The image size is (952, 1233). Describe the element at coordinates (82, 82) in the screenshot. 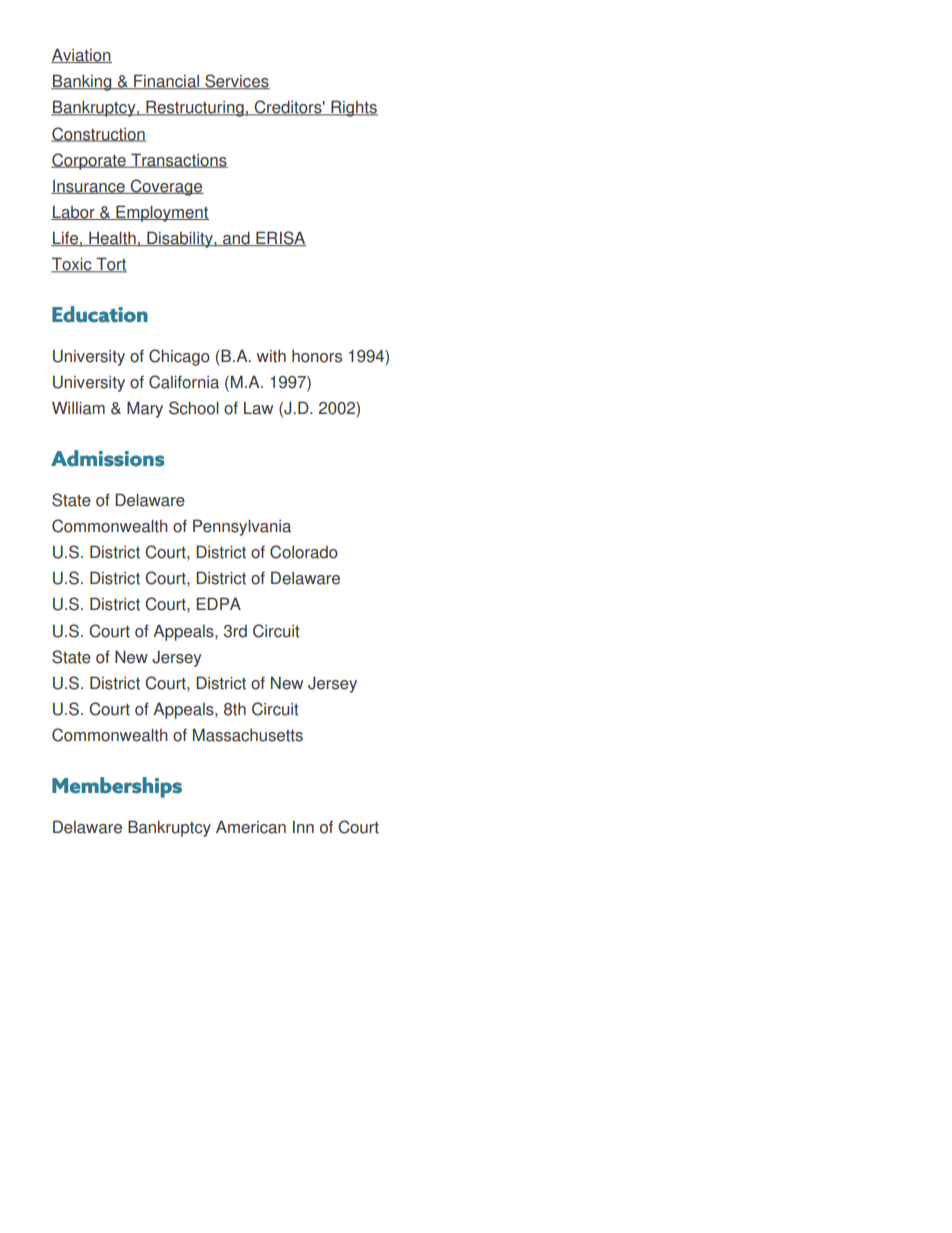

I see `Banking` at that location.
